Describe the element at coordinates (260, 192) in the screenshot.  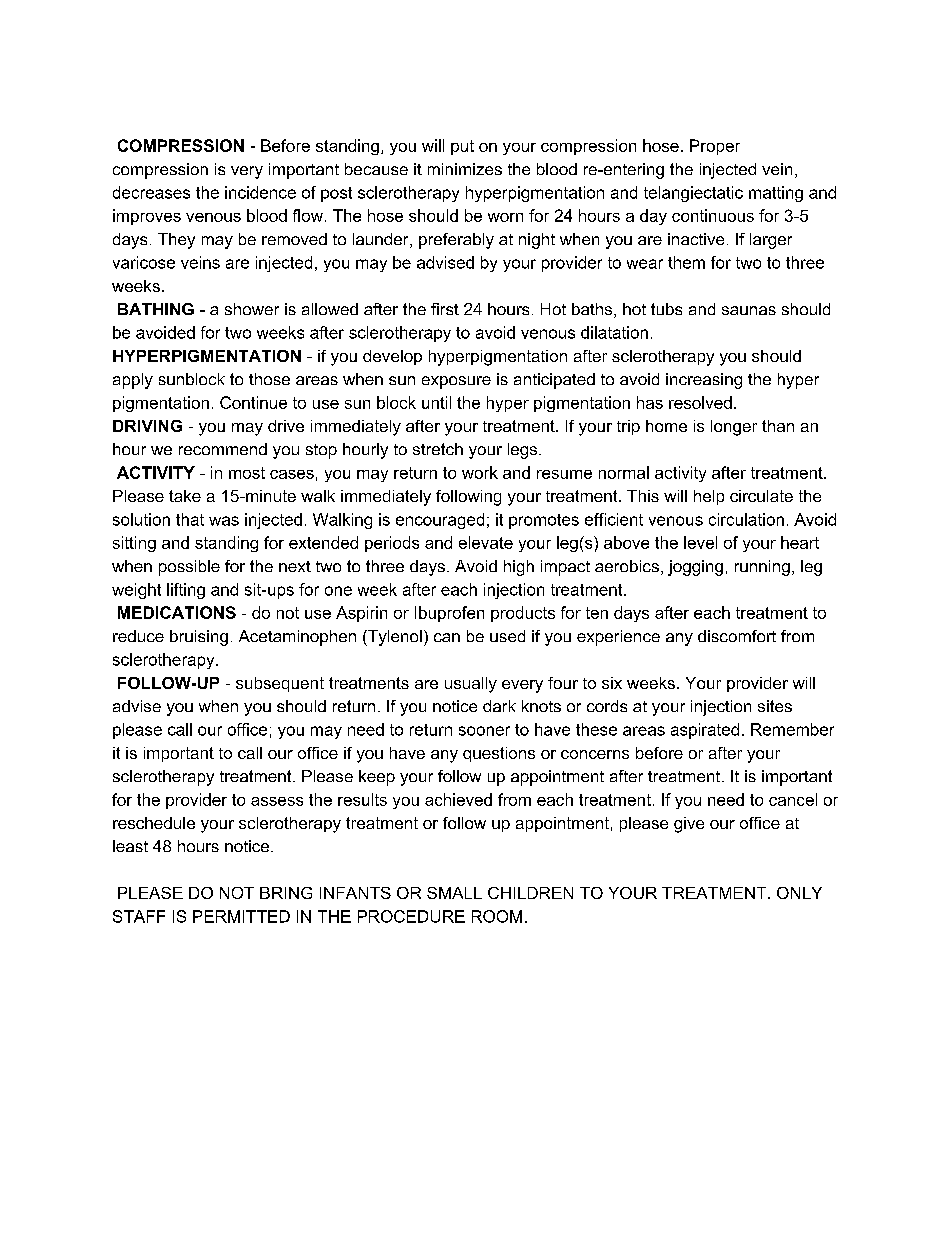
I see `incidence` at that location.
